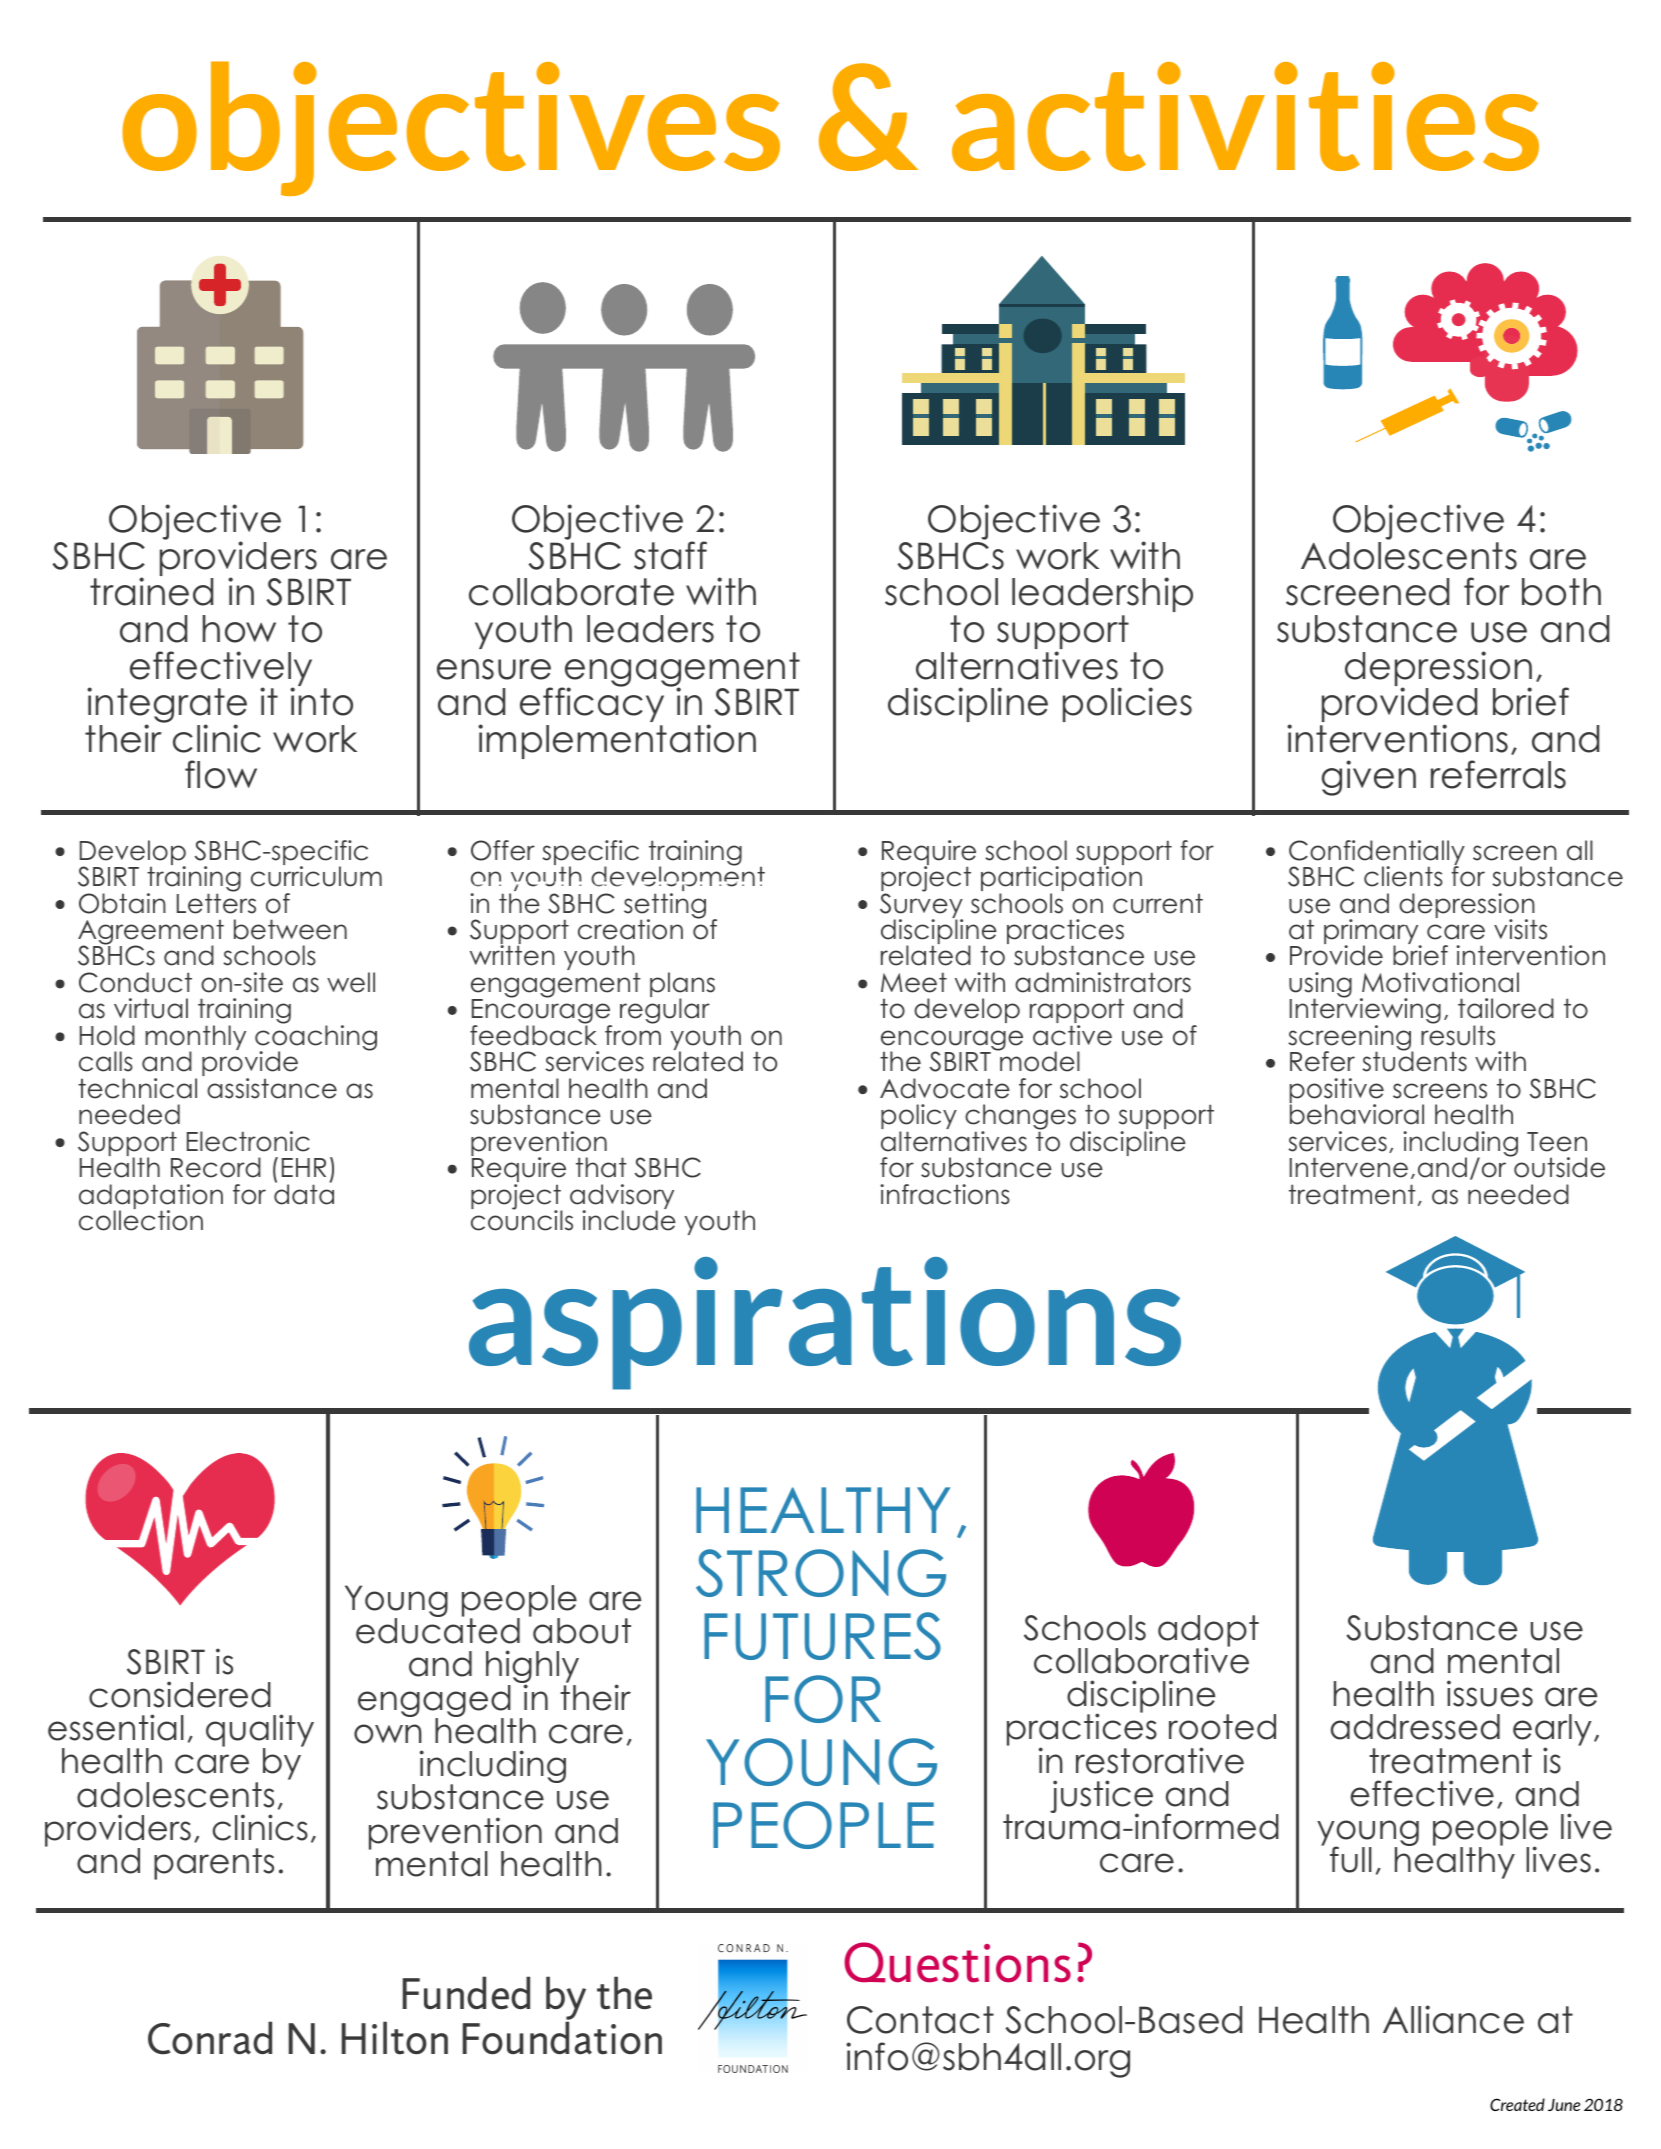 The width and height of the screenshot is (1661, 2149). What do you see at coordinates (1561, 592) in the screenshot?
I see `both` at bounding box center [1561, 592].
